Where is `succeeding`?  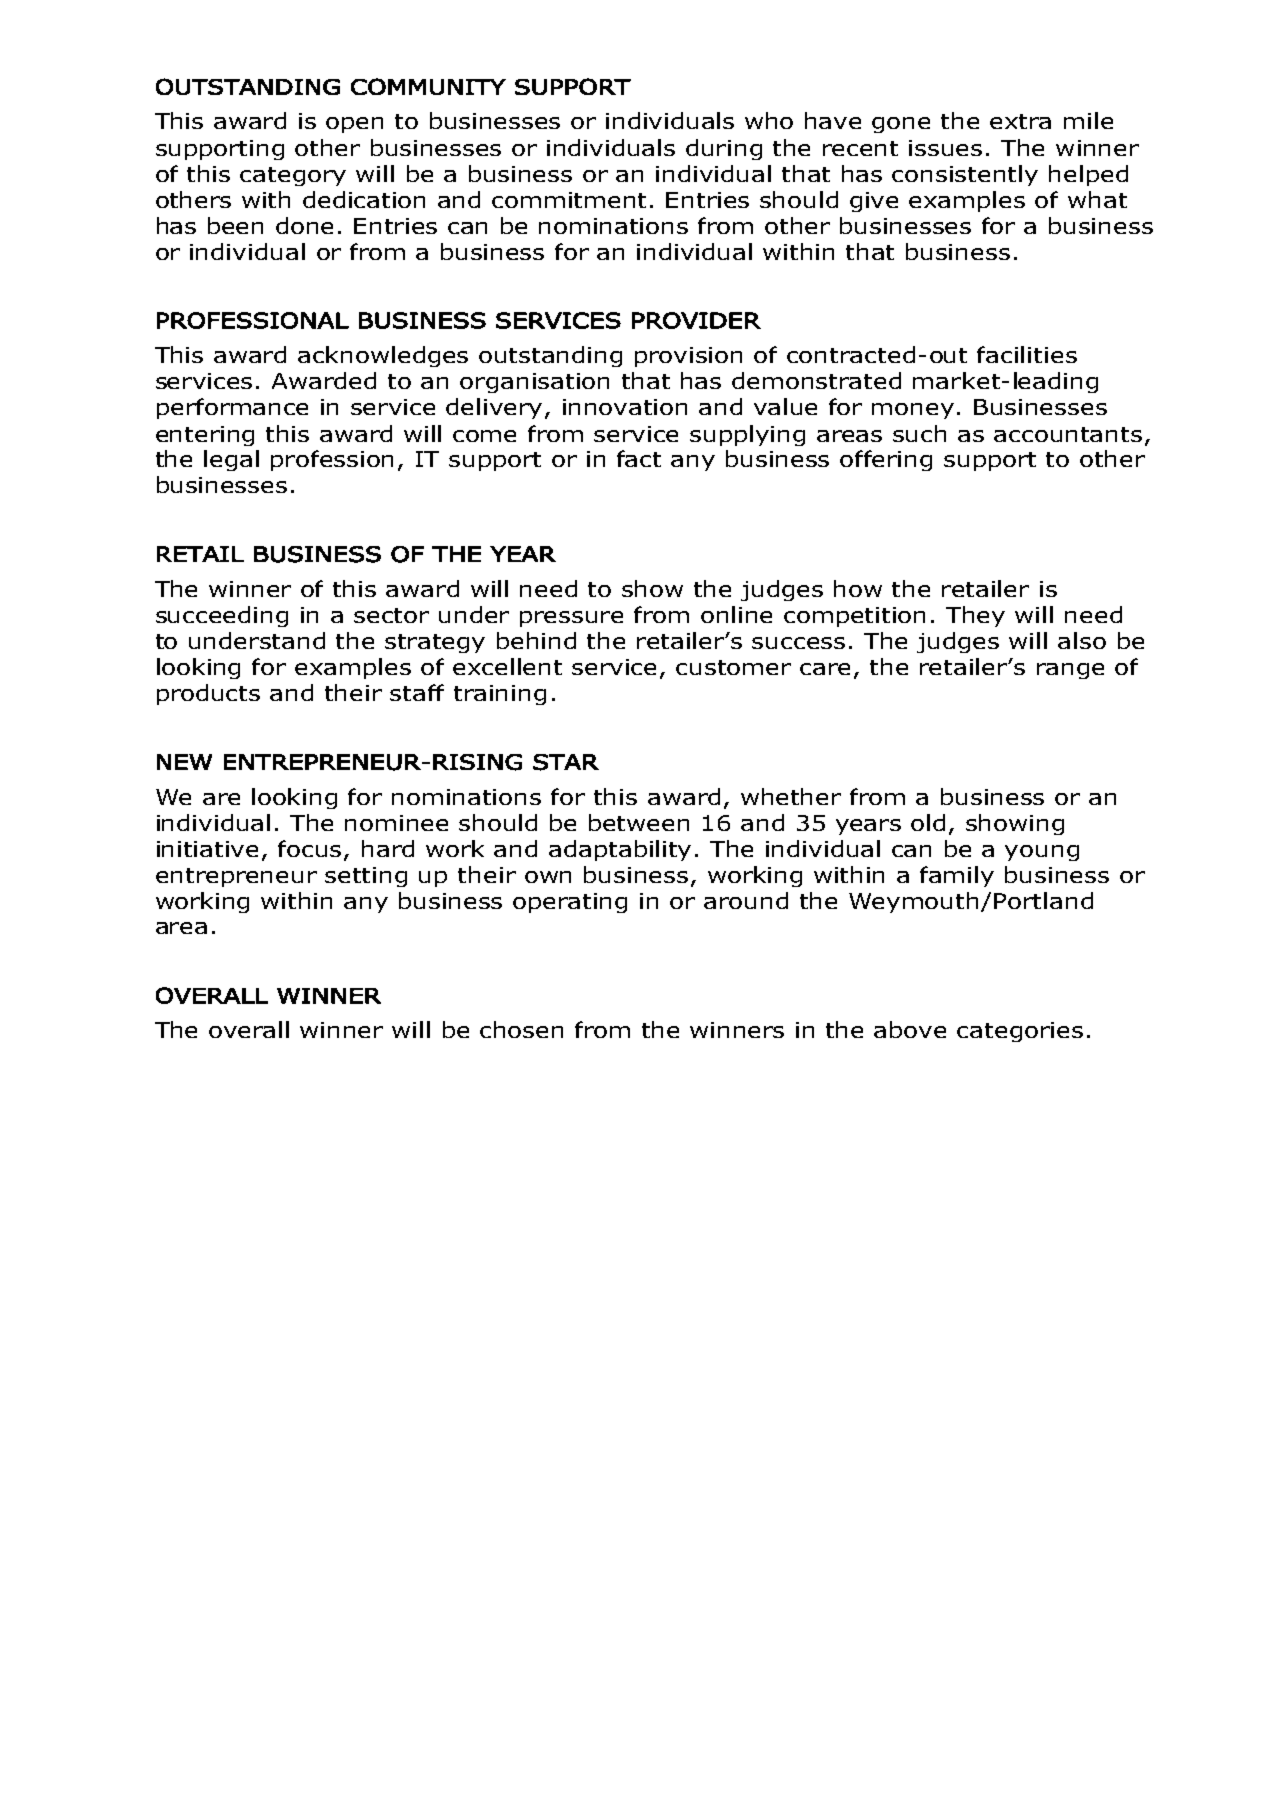 succeeding is located at coordinates (222, 616).
